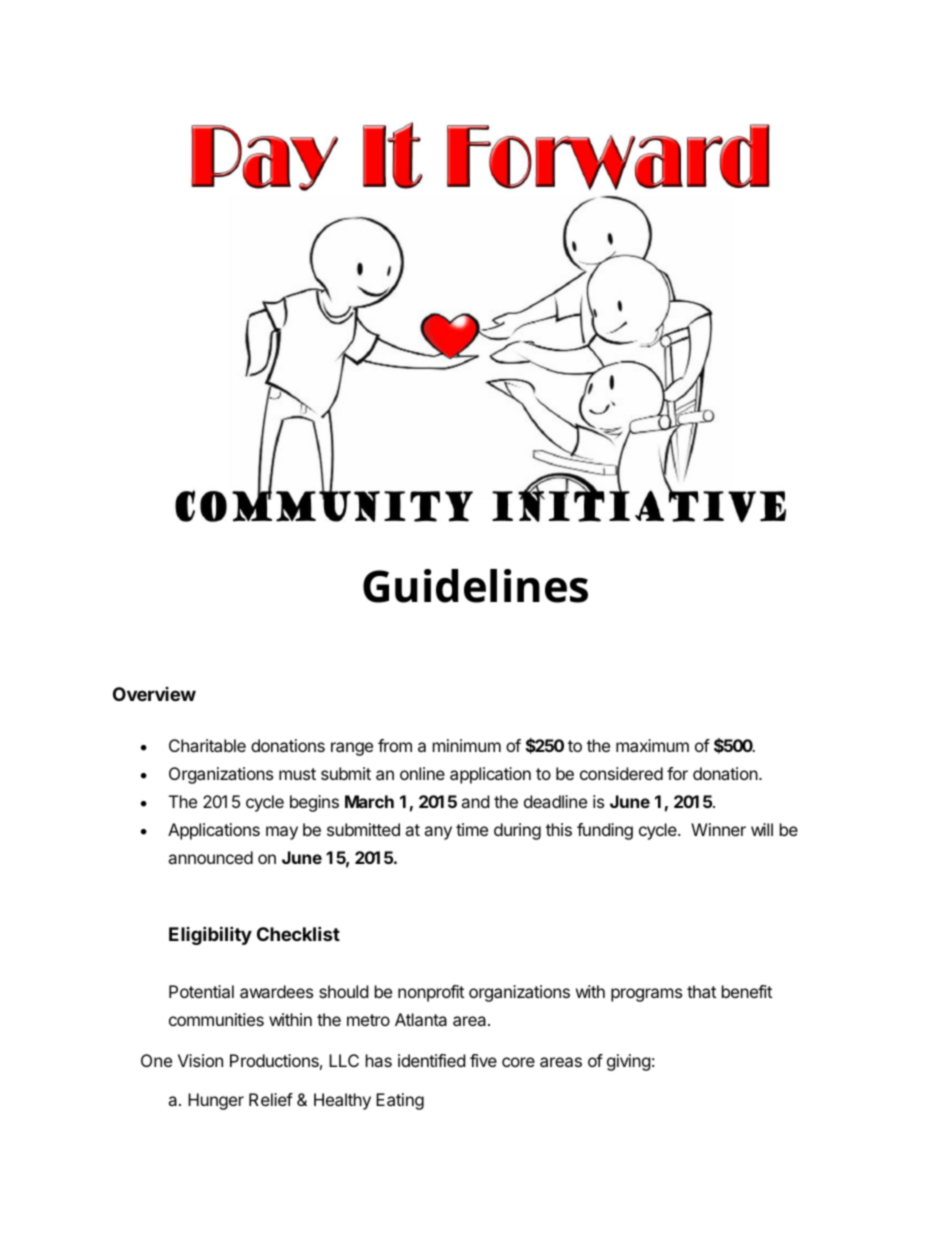 The image size is (952, 1233). Describe the element at coordinates (438, 833) in the screenshot. I see `any` at that location.
